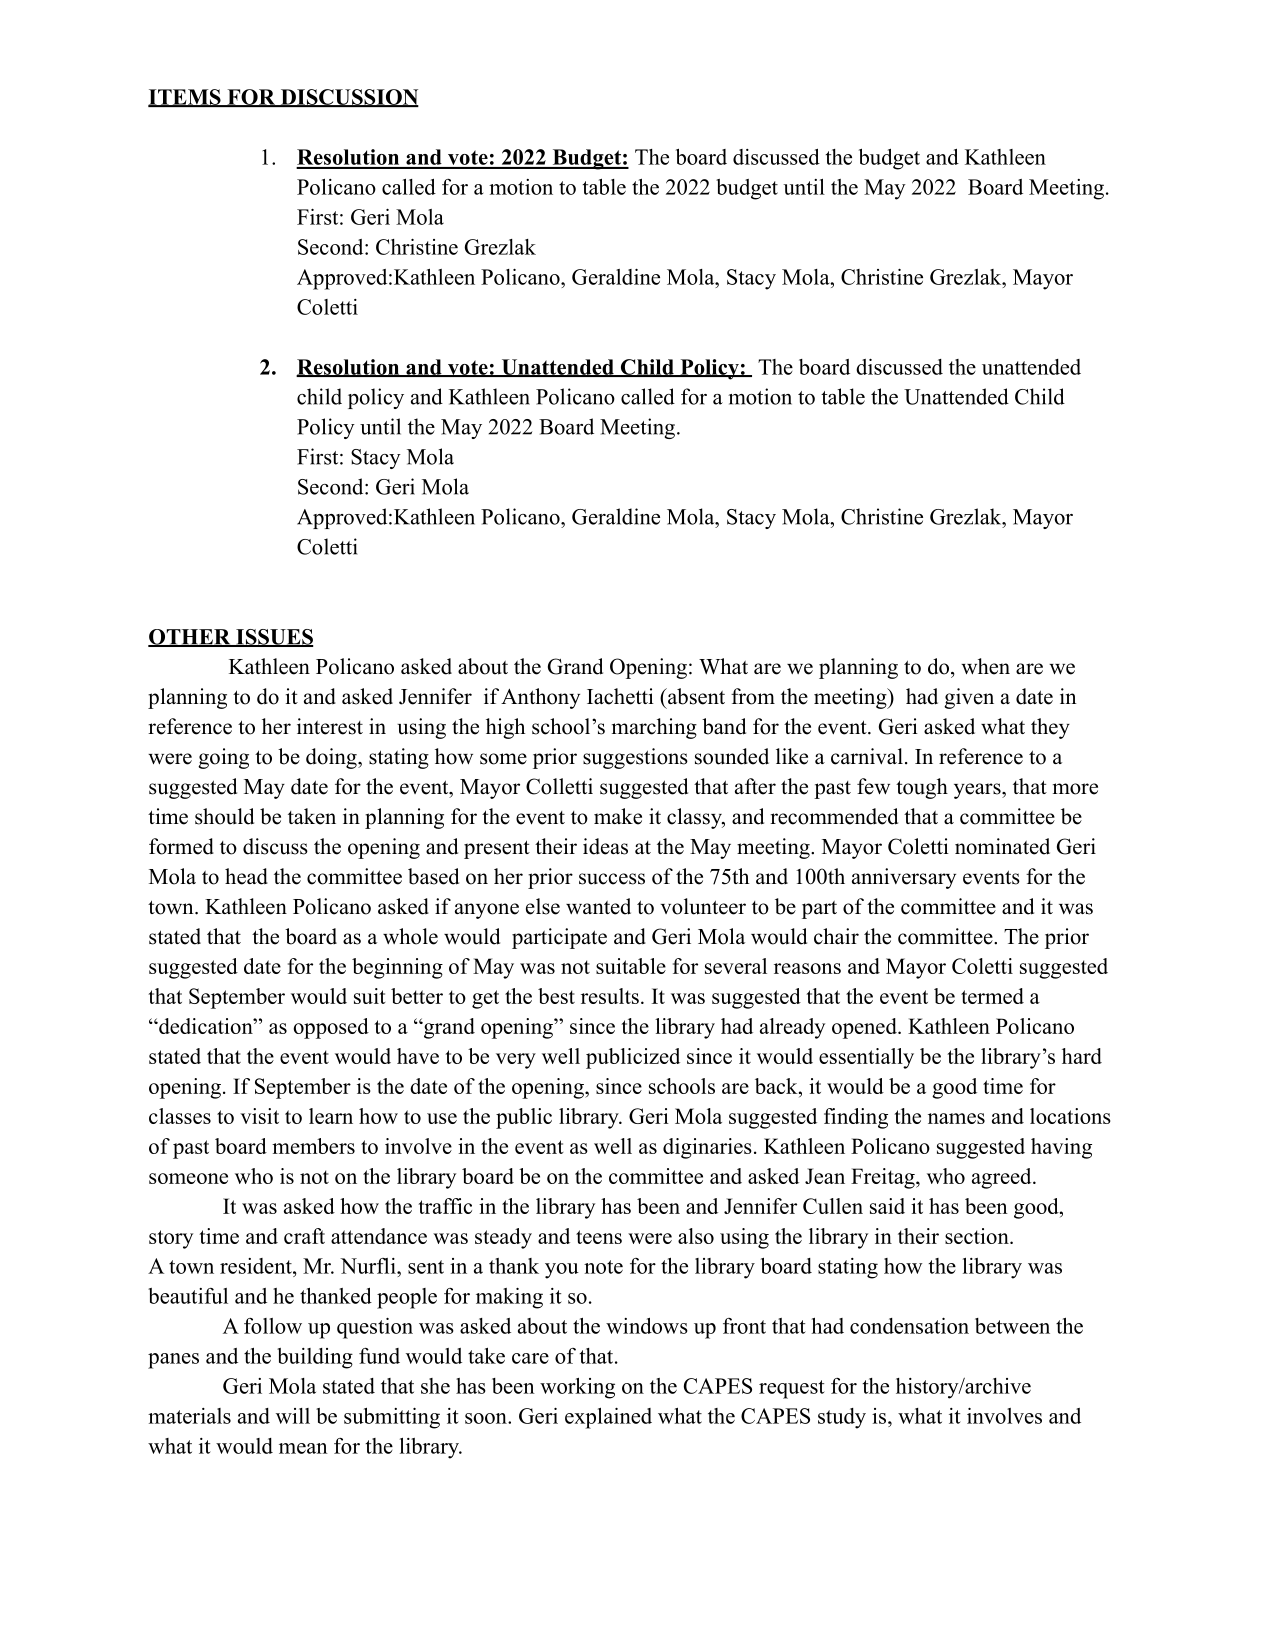 The width and height of the screenshot is (1261, 1632). Describe the element at coordinates (540, 698) in the screenshot. I see `Anthony` at that location.
